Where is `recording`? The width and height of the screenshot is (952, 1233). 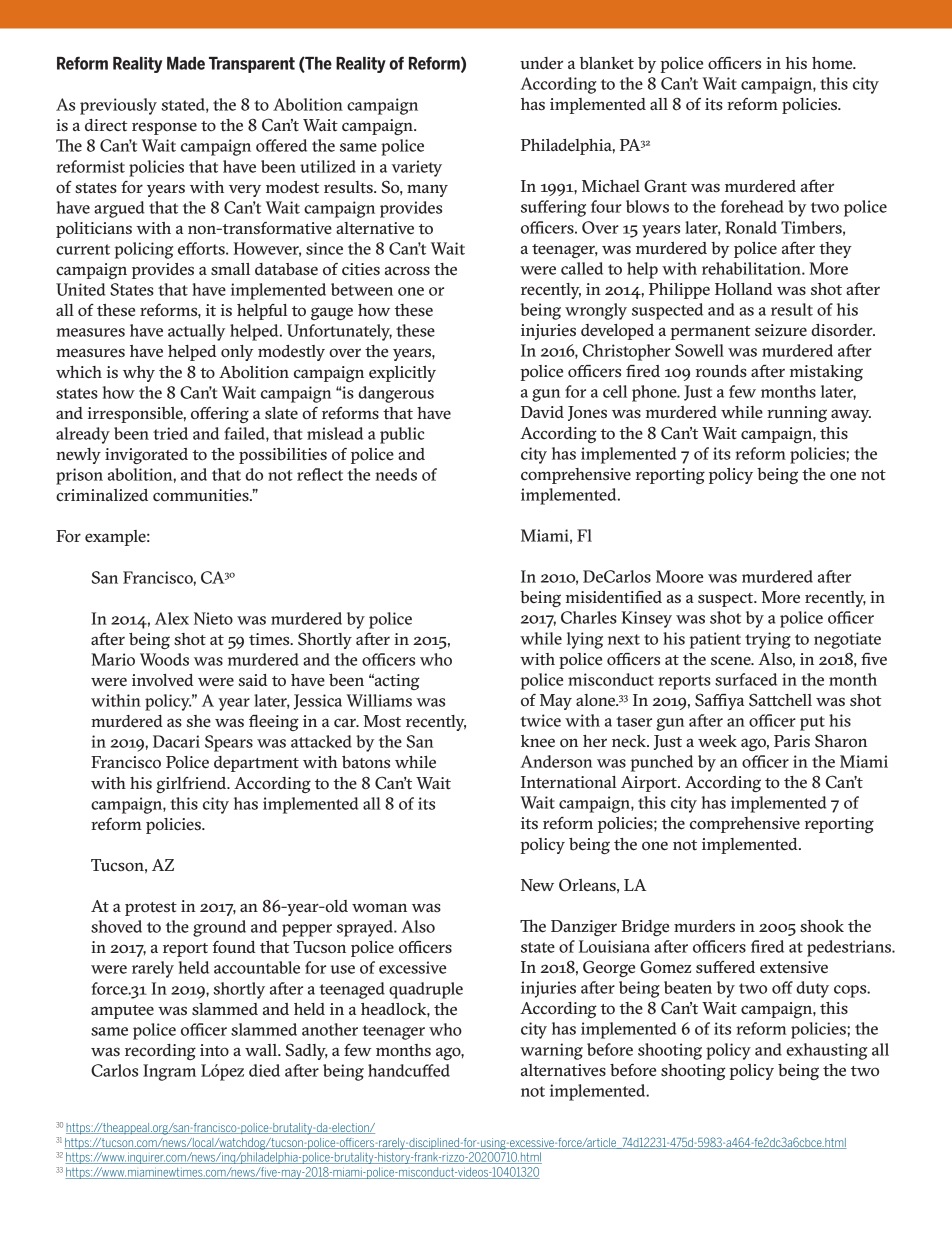
recording is located at coordinates (160, 1052).
